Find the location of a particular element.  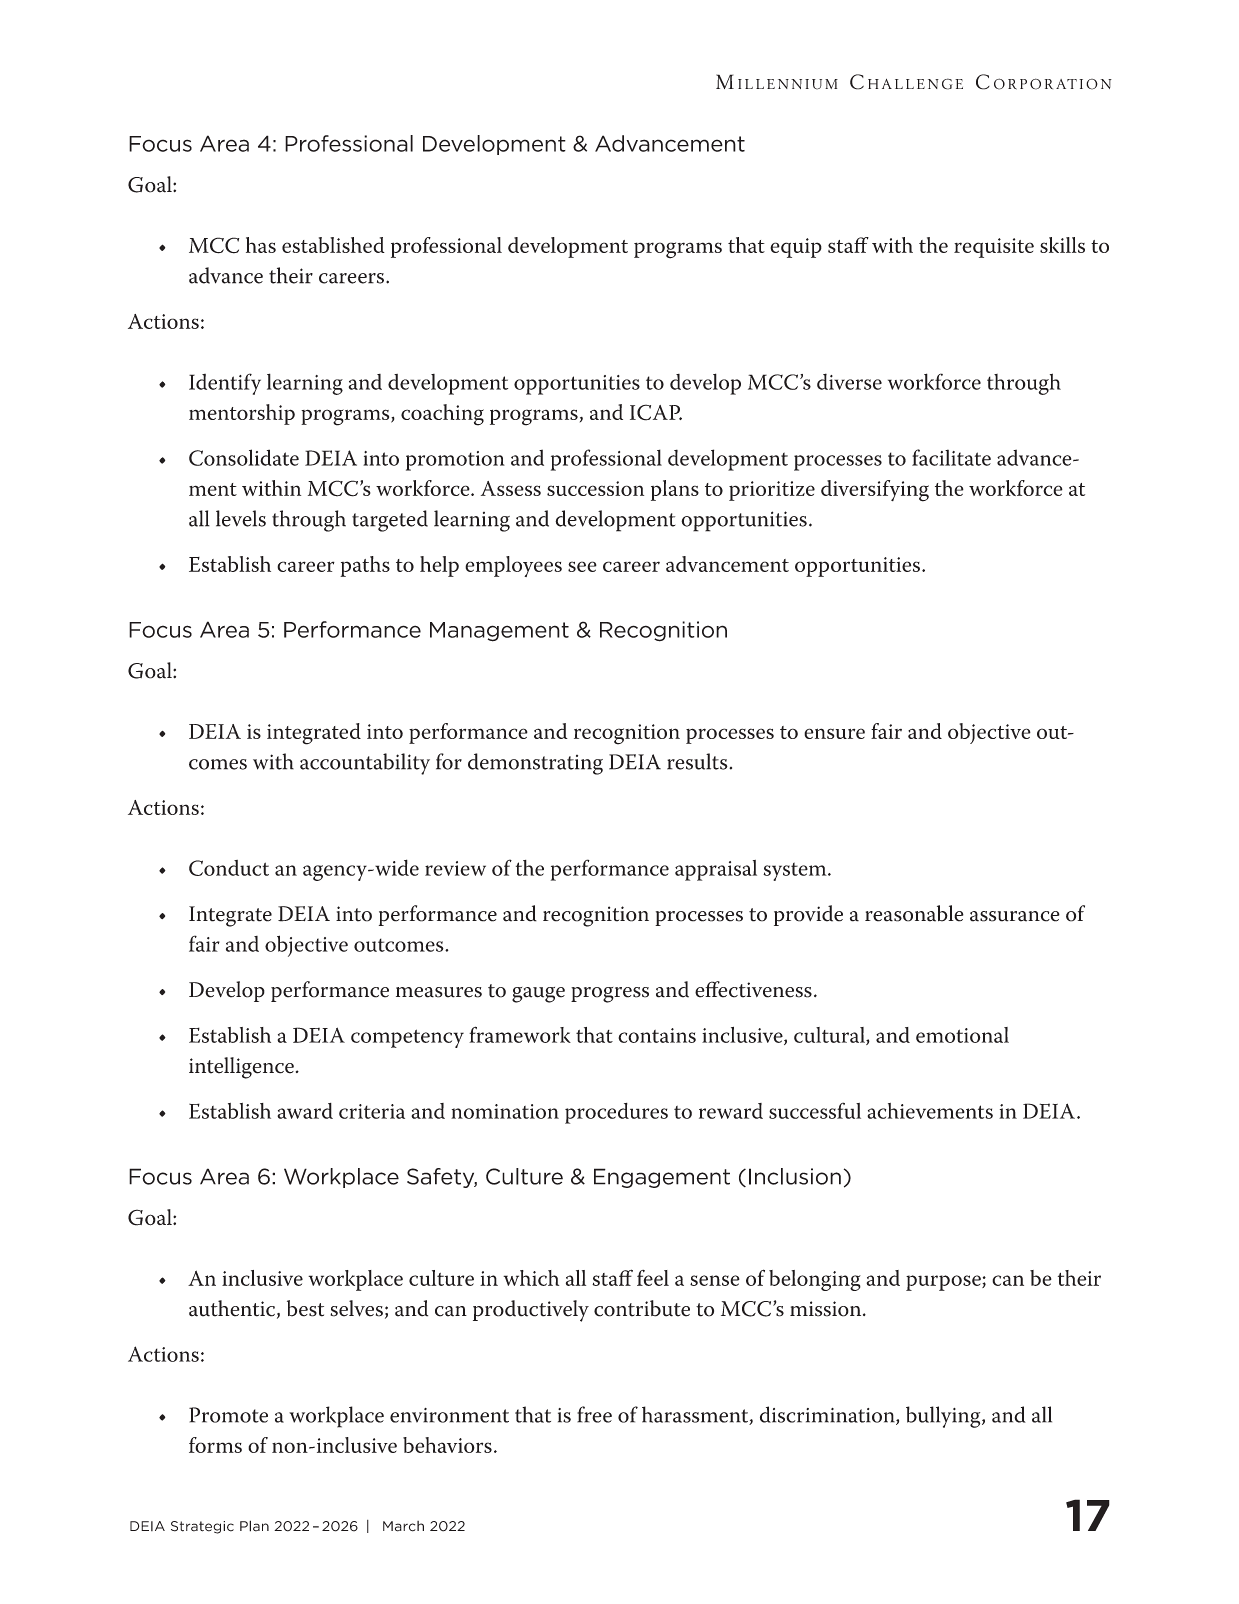

results is located at coordinates (698, 761).
